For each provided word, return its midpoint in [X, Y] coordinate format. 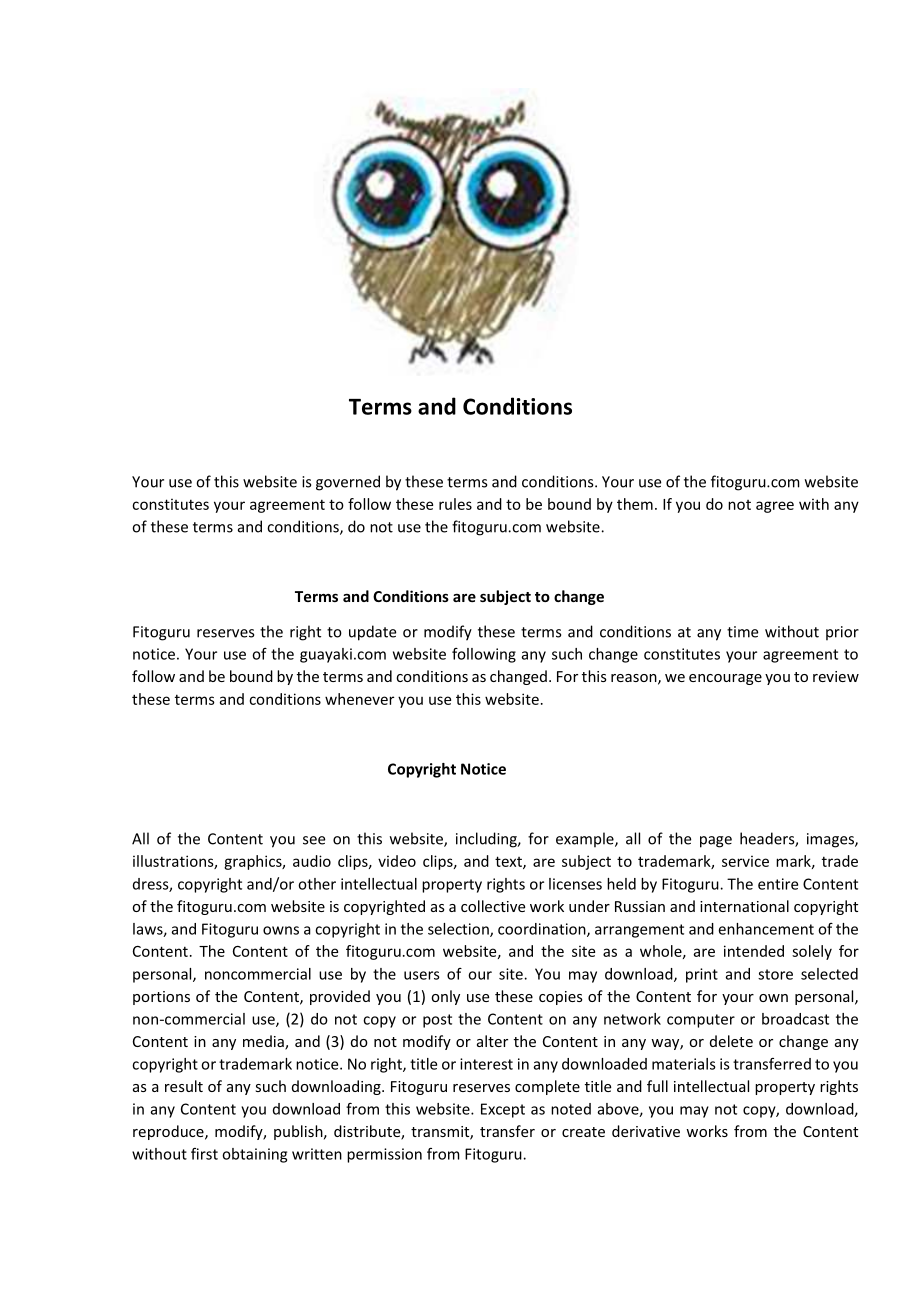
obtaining [254, 1155]
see [314, 840]
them [635, 504]
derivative [646, 1131]
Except [503, 1110]
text [509, 862]
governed [348, 483]
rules [455, 504]
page [716, 842]
